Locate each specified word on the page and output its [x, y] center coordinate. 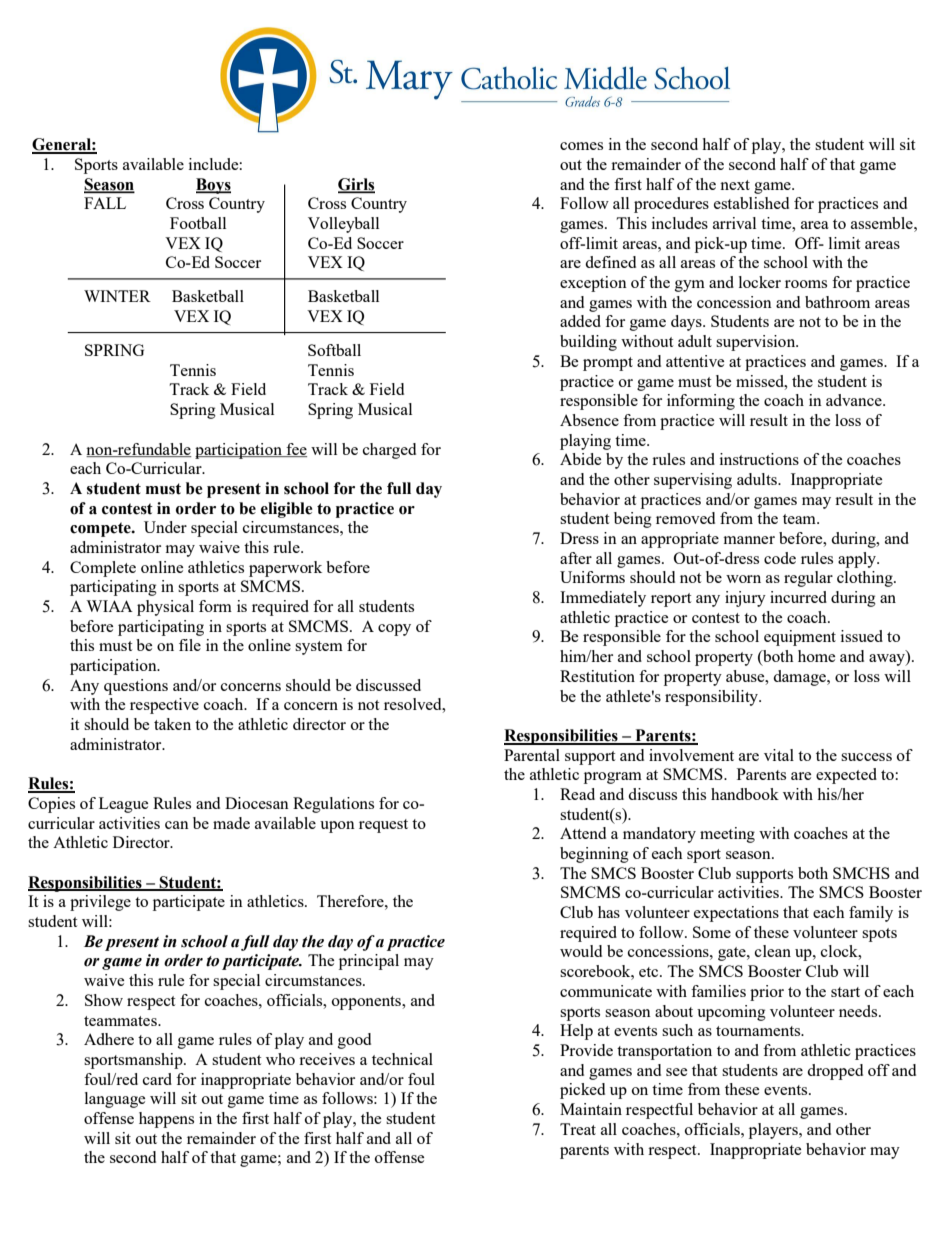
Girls [356, 185]
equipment [800, 638]
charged [389, 451]
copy [394, 630]
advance [855, 400]
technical [402, 1059]
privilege [100, 903]
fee [295, 450]
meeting [727, 835]
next [735, 185]
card [157, 1079]
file [190, 645]
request [383, 826]
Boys [213, 186]
